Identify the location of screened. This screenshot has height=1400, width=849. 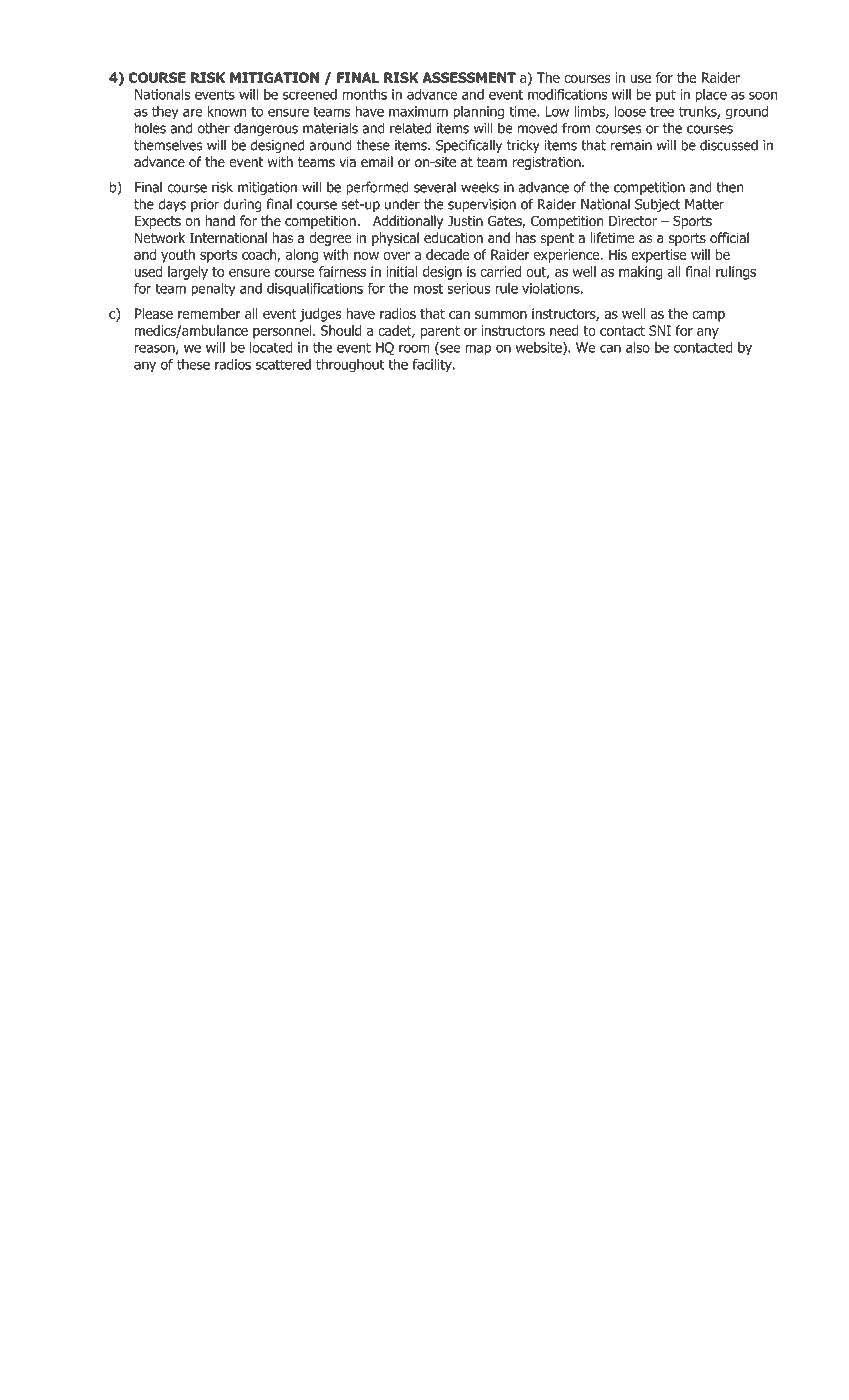
(310, 94).
